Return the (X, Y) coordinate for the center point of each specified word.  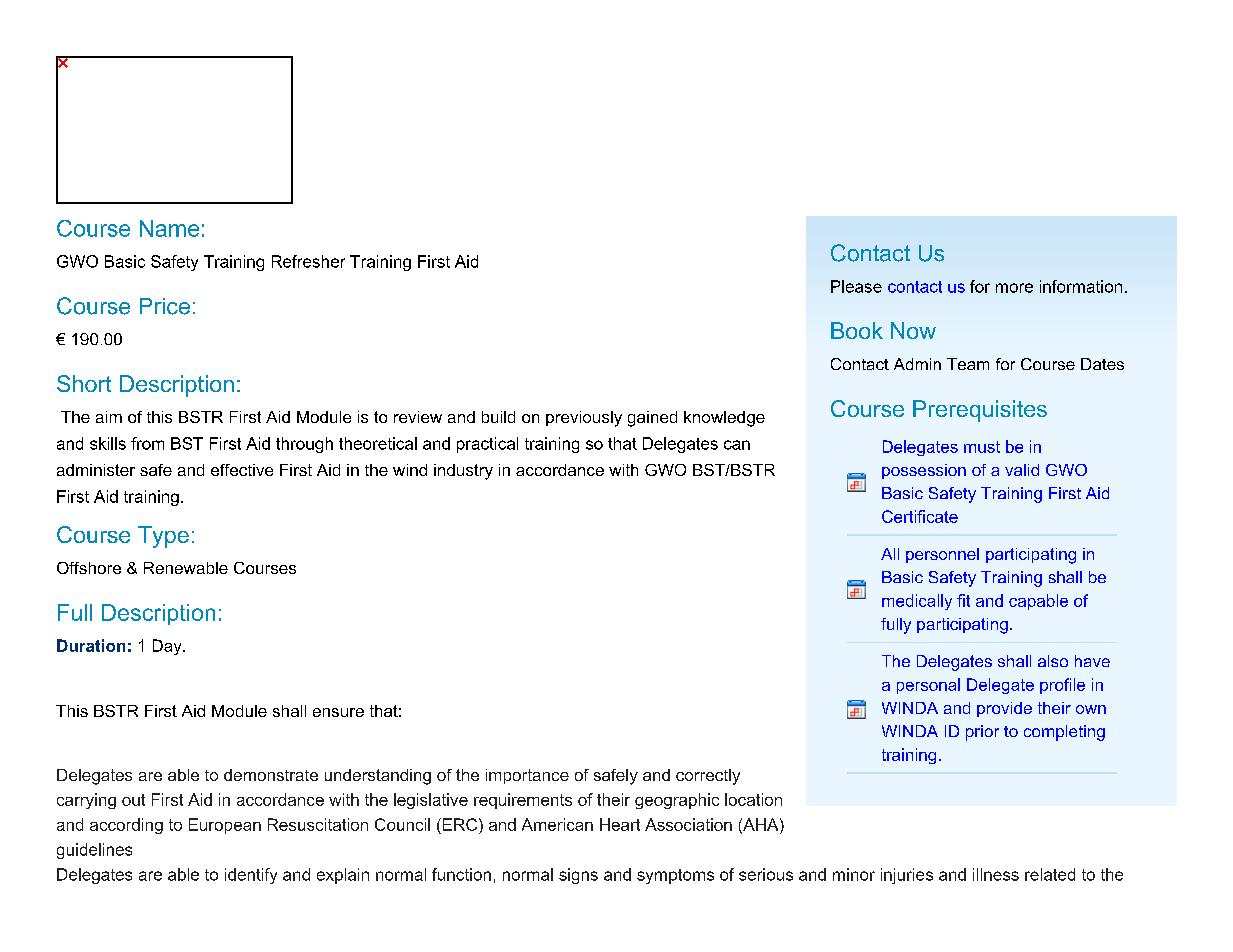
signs (578, 876)
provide (1004, 709)
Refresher (308, 261)
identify (251, 876)
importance (527, 776)
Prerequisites (980, 411)
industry (463, 472)
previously (584, 419)
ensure (338, 712)
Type (163, 537)
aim (109, 417)
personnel (942, 555)
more (1014, 288)
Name (169, 228)
